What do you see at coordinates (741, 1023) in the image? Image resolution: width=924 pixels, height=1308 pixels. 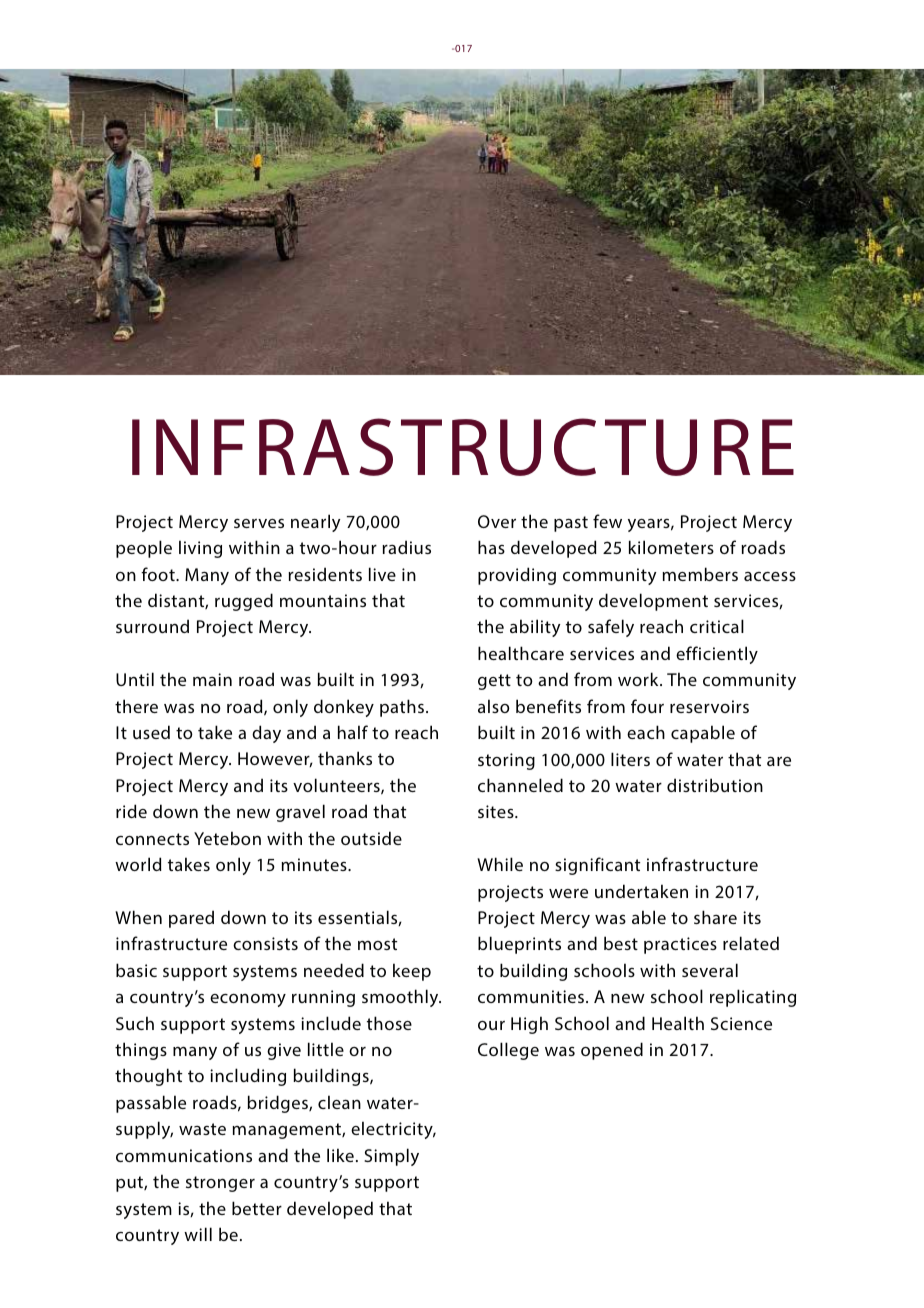 I see `Science` at bounding box center [741, 1023].
